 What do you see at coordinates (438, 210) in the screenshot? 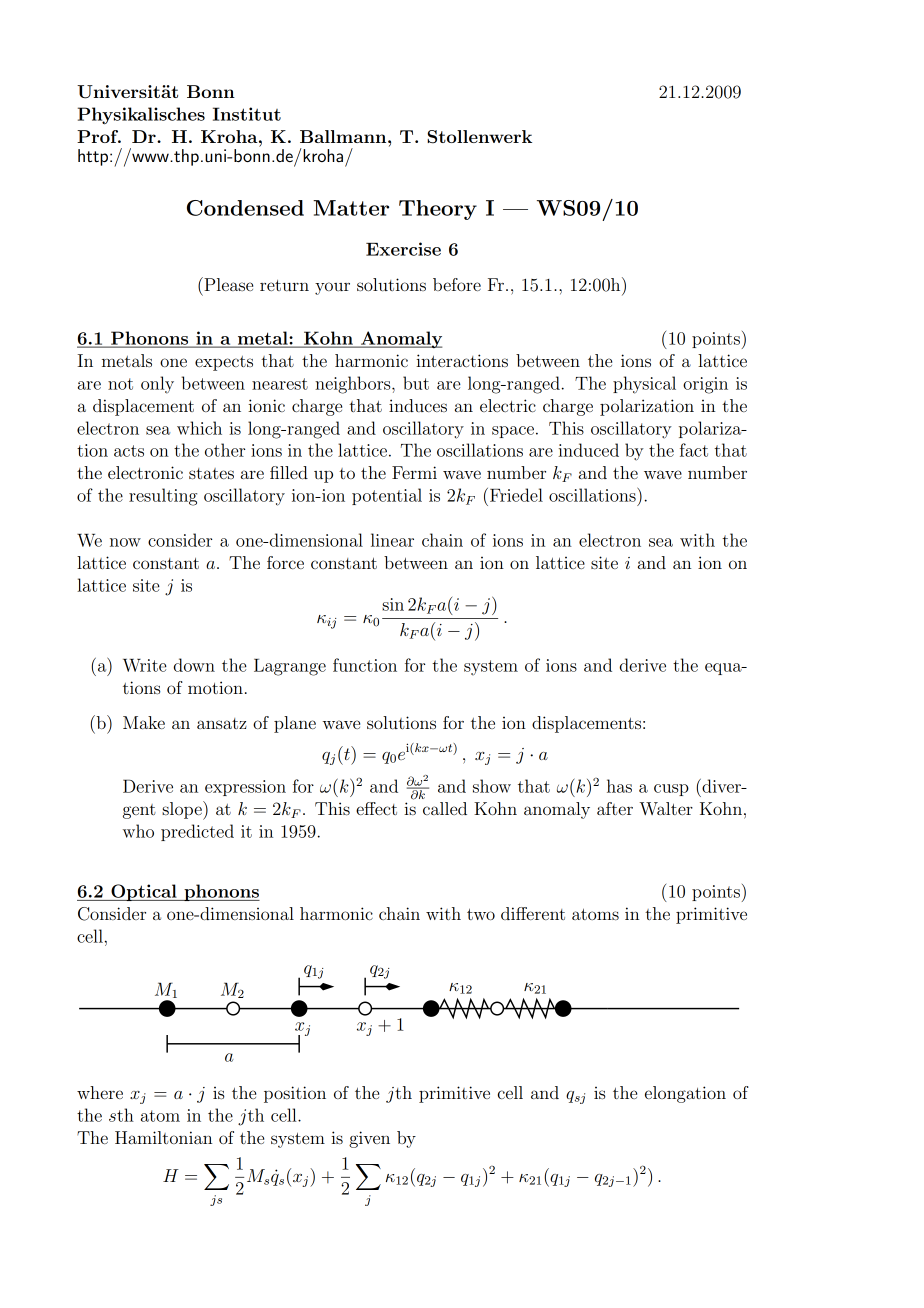
I see `Theory` at bounding box center [438, 210].
